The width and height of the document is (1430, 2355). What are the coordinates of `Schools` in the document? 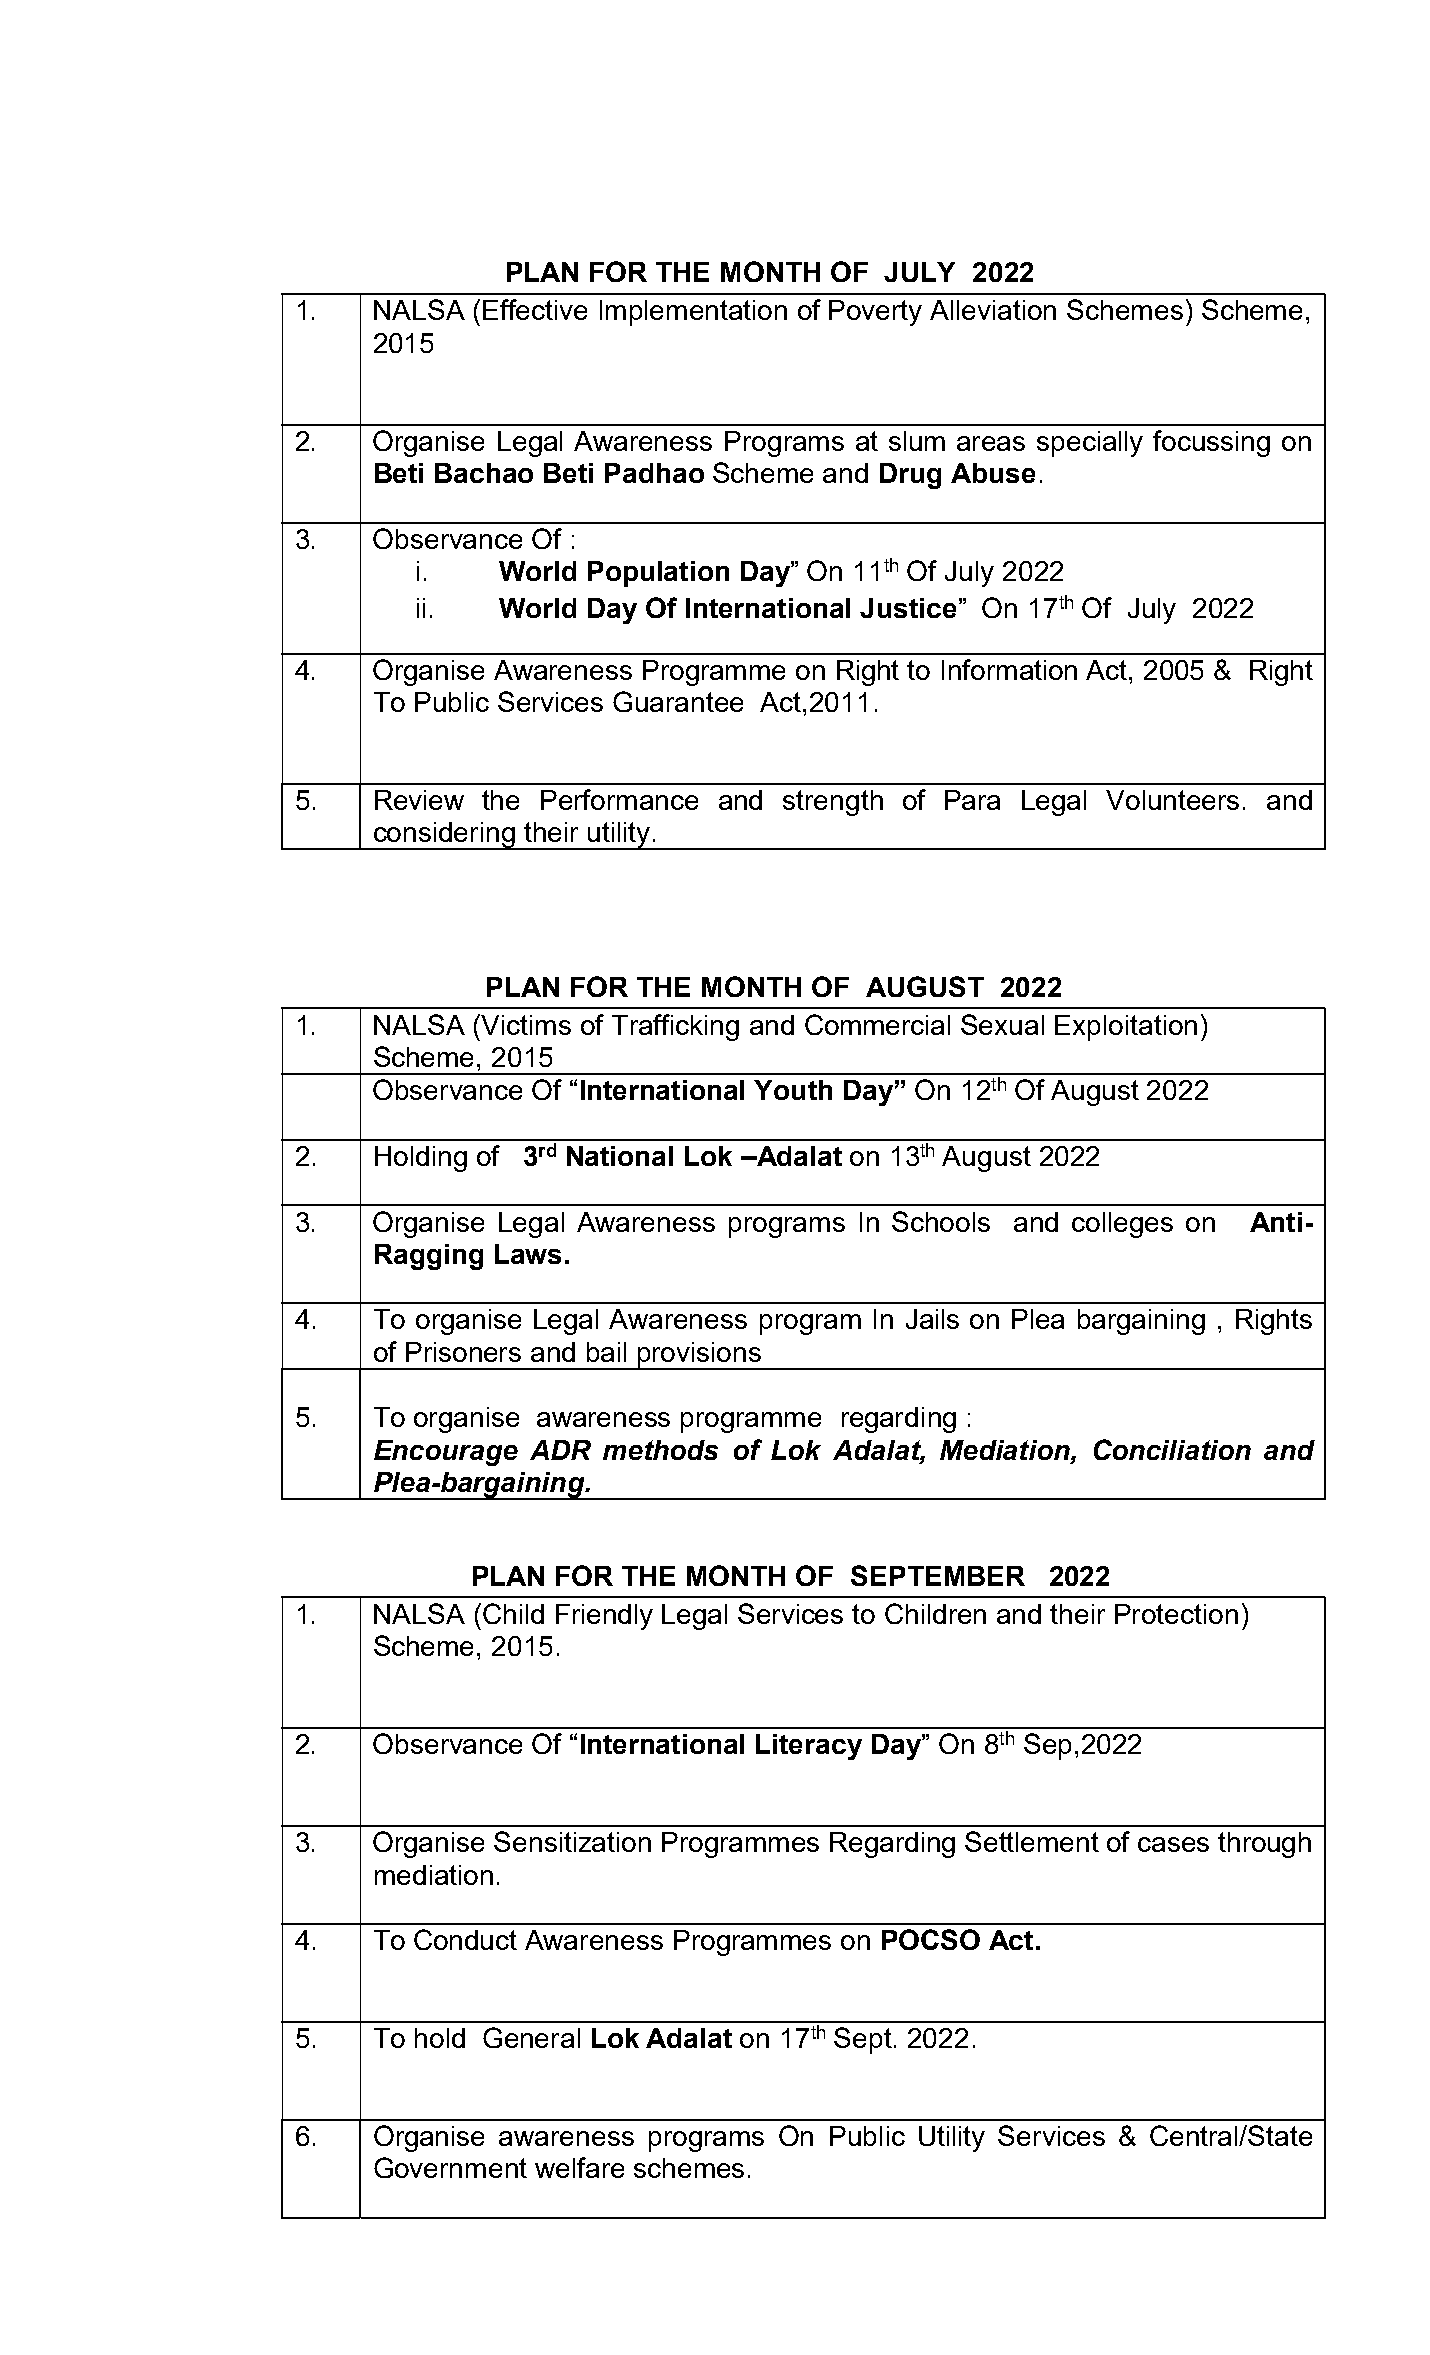 It's located at (941, 1221).
